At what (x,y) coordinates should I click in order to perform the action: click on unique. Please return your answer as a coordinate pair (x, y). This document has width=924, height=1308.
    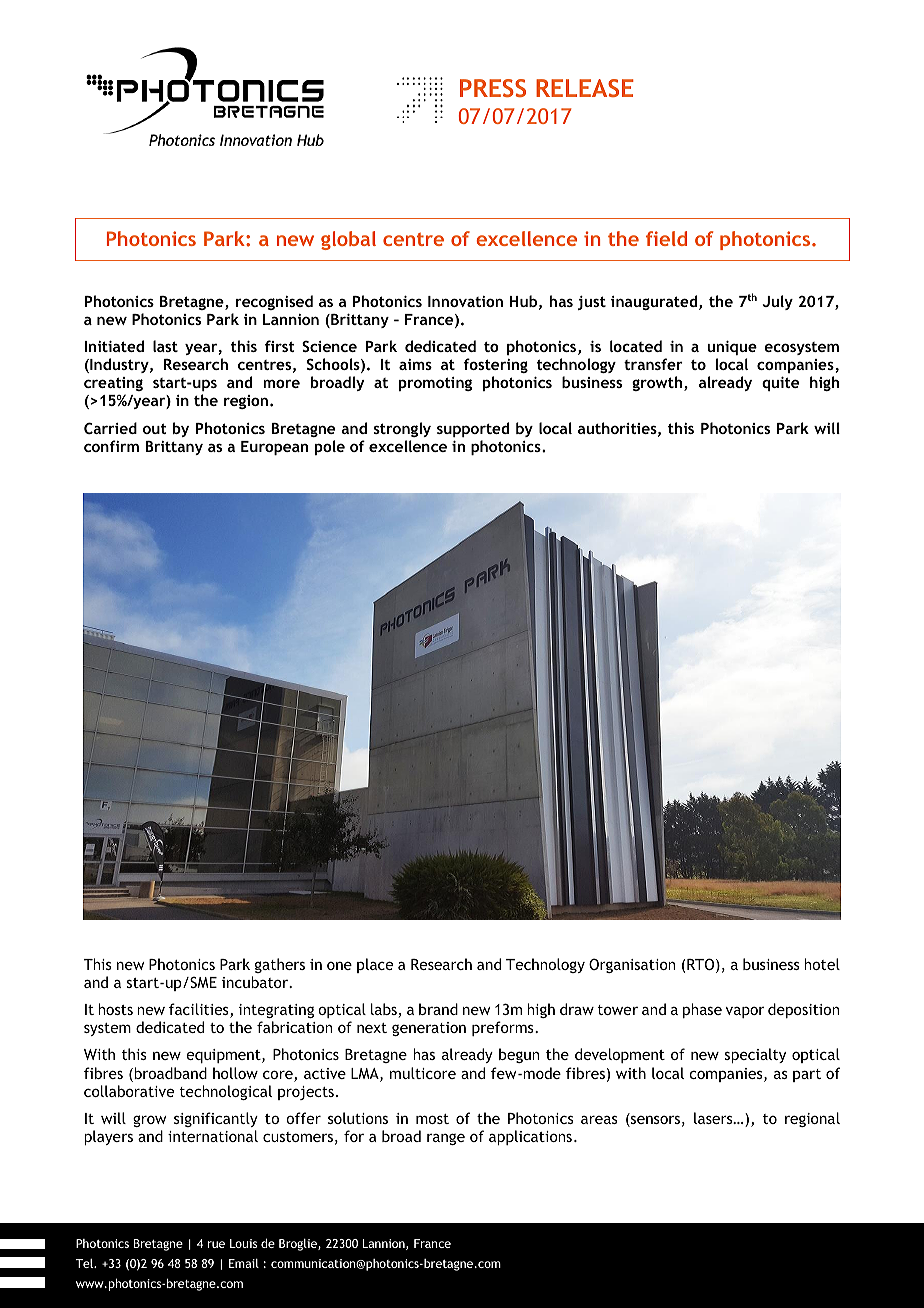
    Looking at the image, I should click on (732, 348).
